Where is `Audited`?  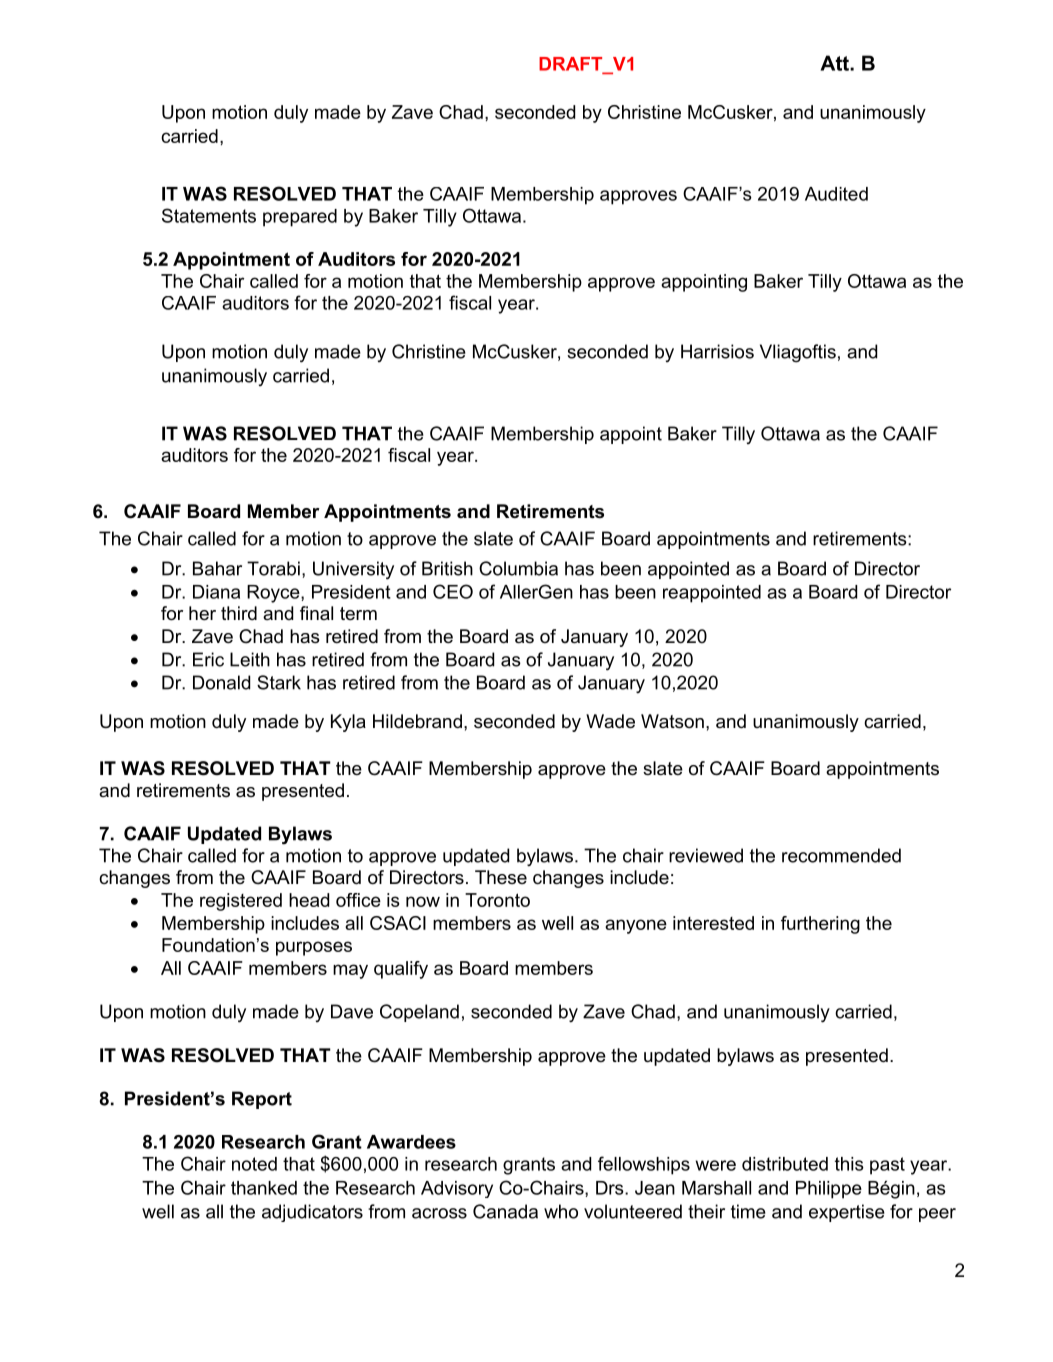 Audited is located at coordinates (836, 194).
